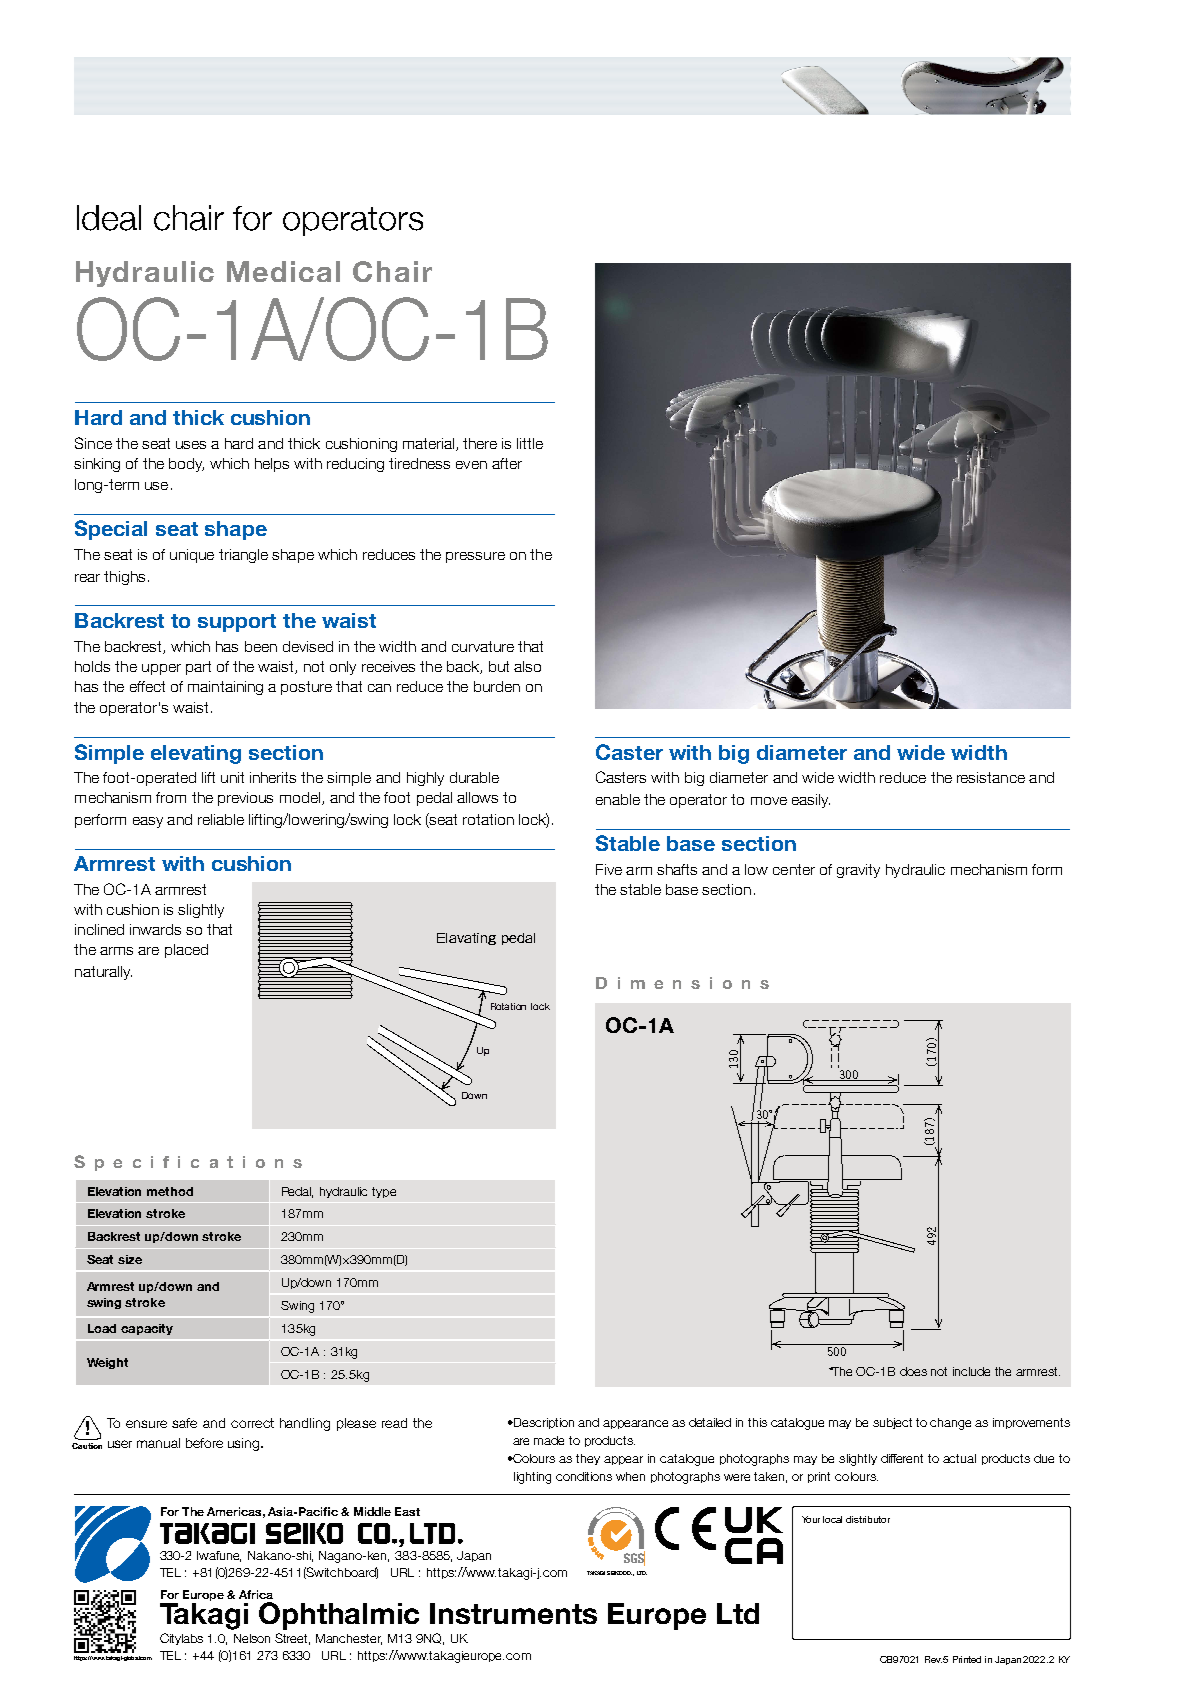  What do you see at coordinates (609, 869) in the screenshot?
I see `Five` at bounding box center [609, 869].
